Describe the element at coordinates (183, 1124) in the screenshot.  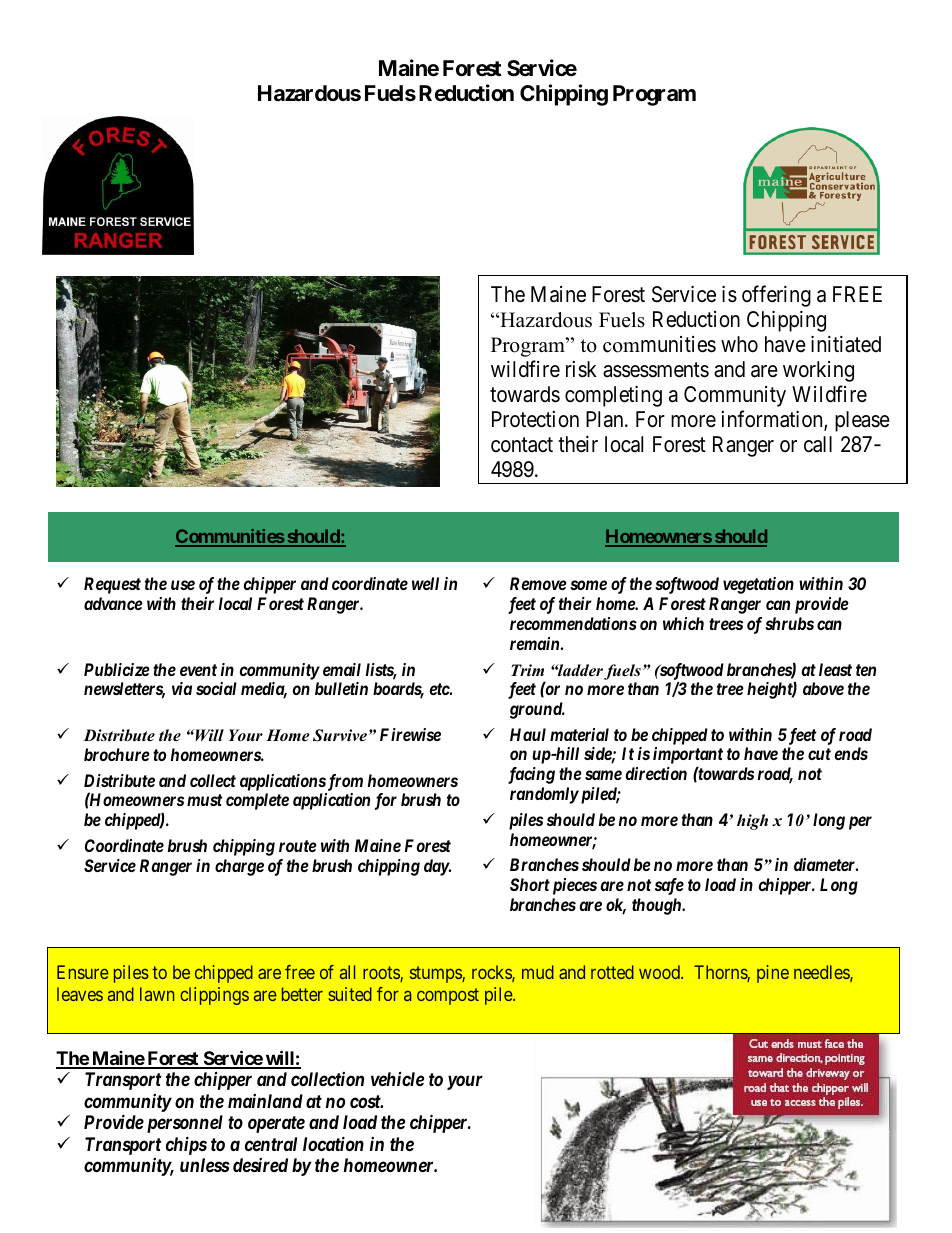
I see `personnel` at that location.
